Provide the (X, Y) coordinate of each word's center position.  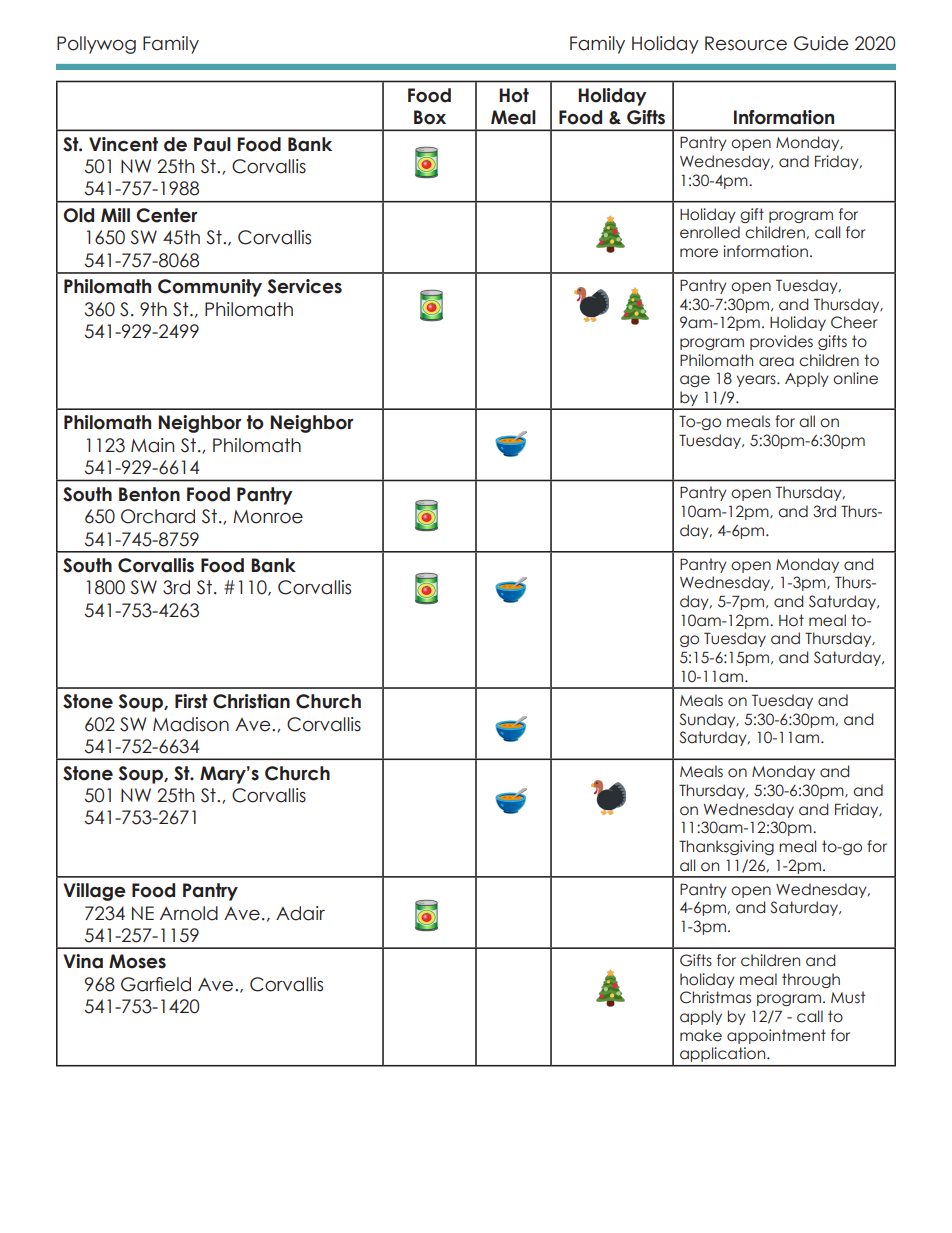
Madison (191, 724)
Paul (212, 144)
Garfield (156, 984)
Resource (746, 43)
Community (210, 288)
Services (305, 286)
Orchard (158, 516)
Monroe (268, 517)
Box (430, 117)
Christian (251, 701)
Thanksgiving (726, 847)
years (757, 381)
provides (781, 342)
